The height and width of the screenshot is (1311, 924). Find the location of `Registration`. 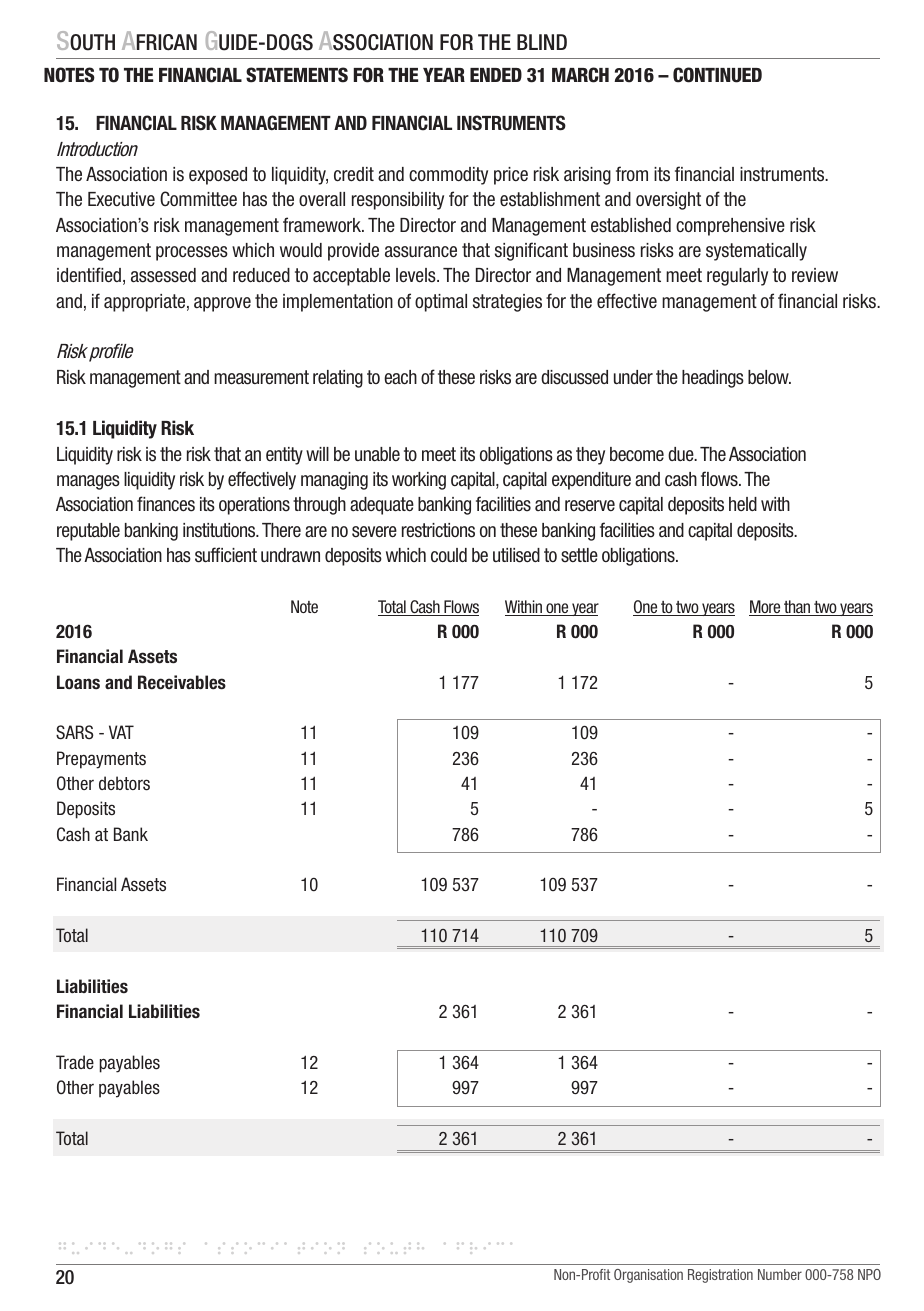

Registration is located at coordinates (720, 1276).
